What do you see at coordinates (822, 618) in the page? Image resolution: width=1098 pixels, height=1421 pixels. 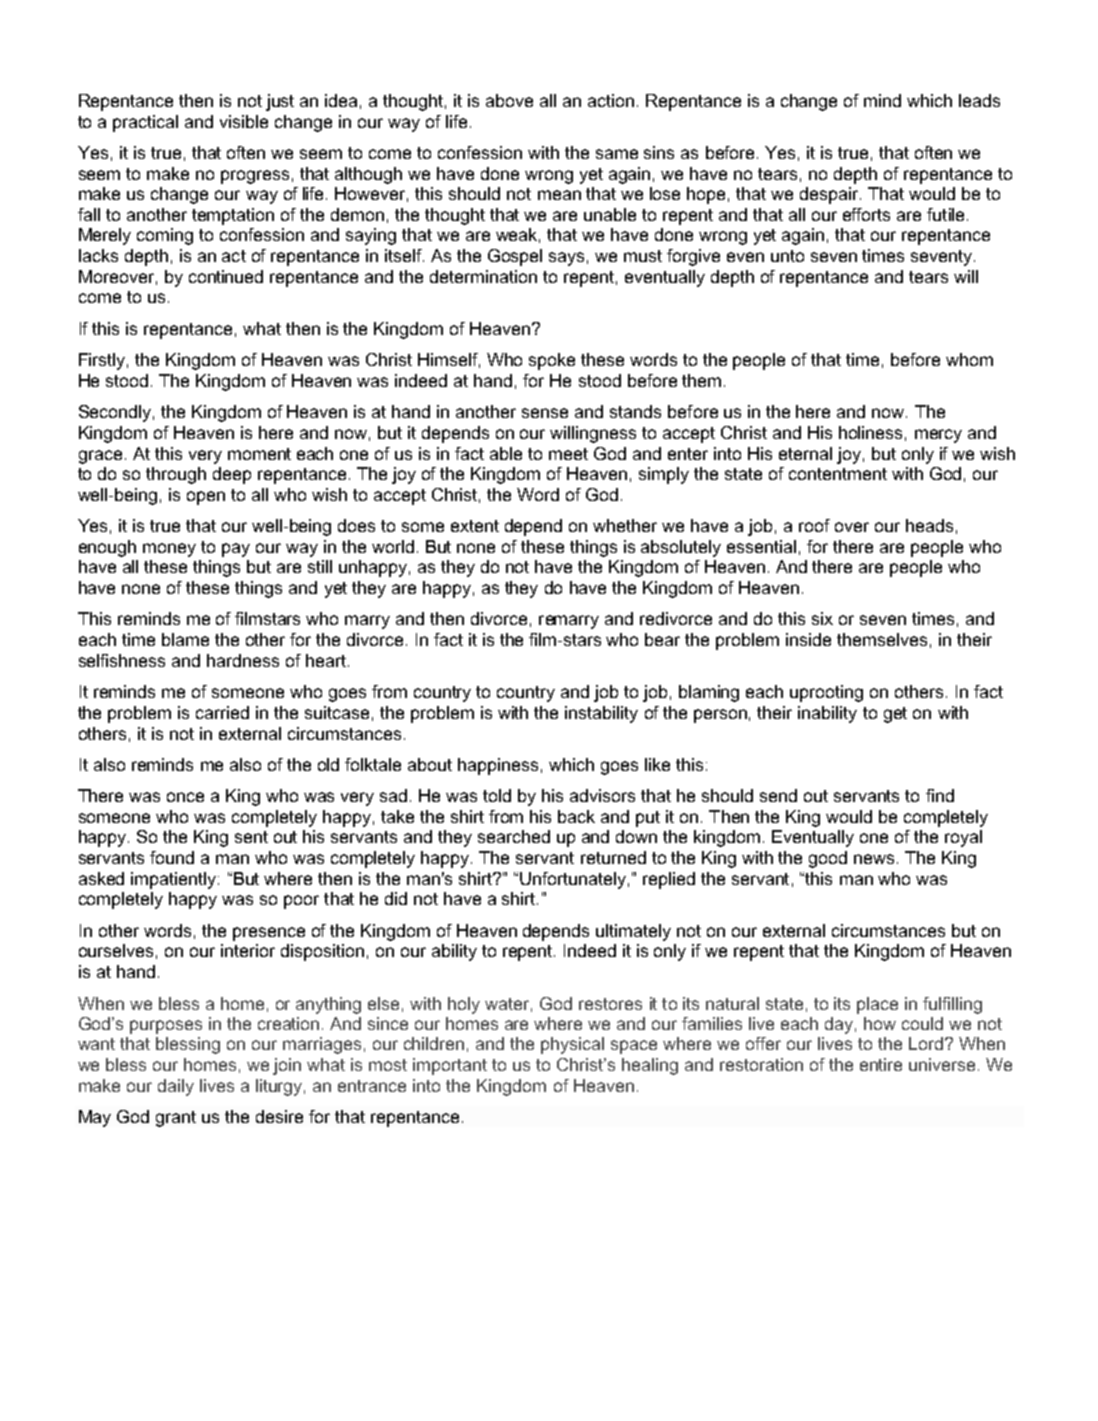 I see `six` at bounding box center [822, 618].
